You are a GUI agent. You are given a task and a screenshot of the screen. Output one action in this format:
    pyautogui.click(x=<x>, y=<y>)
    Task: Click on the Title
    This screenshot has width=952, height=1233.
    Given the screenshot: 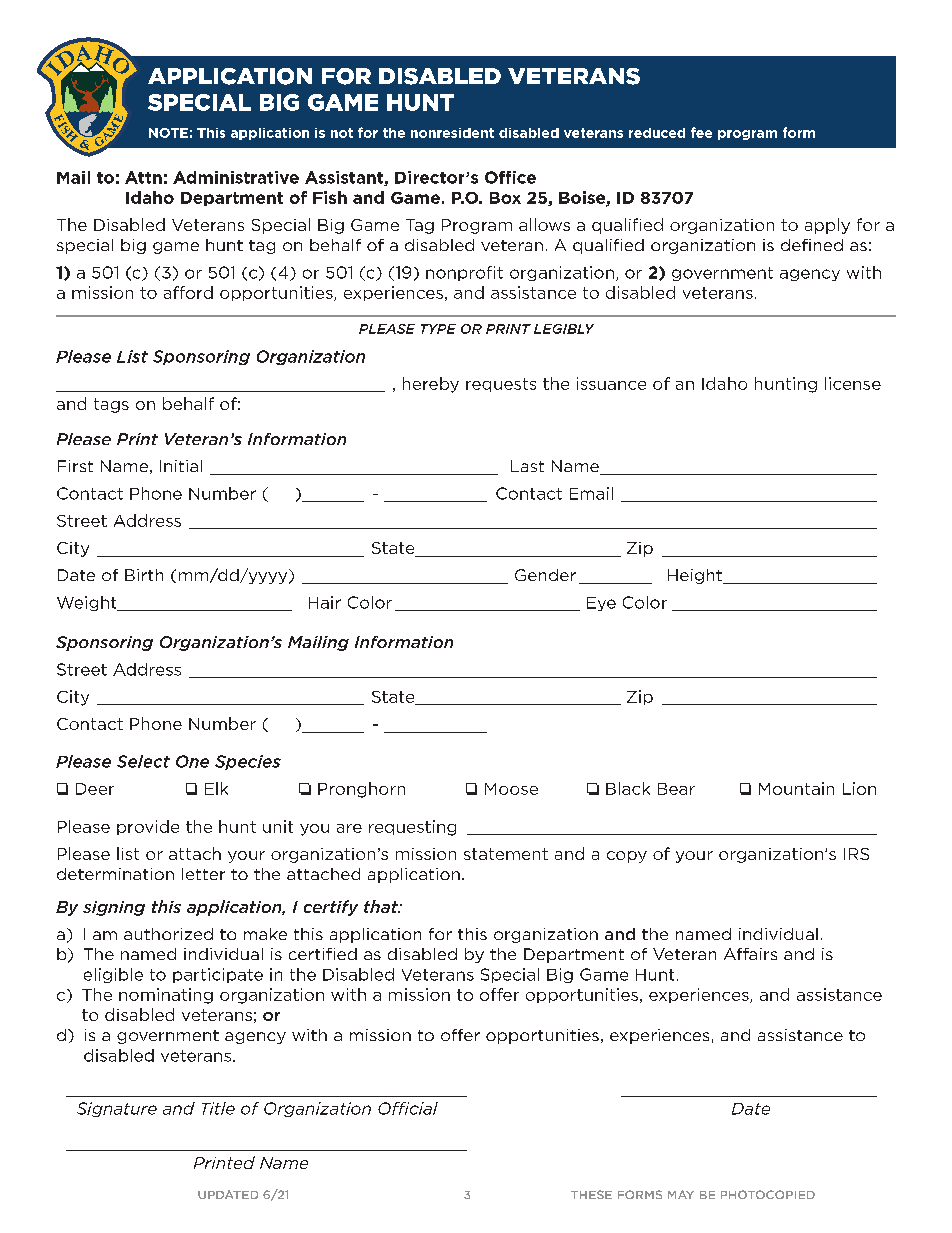 What is the action you would take?
    pyautogui.click(x=218, y=1108)
